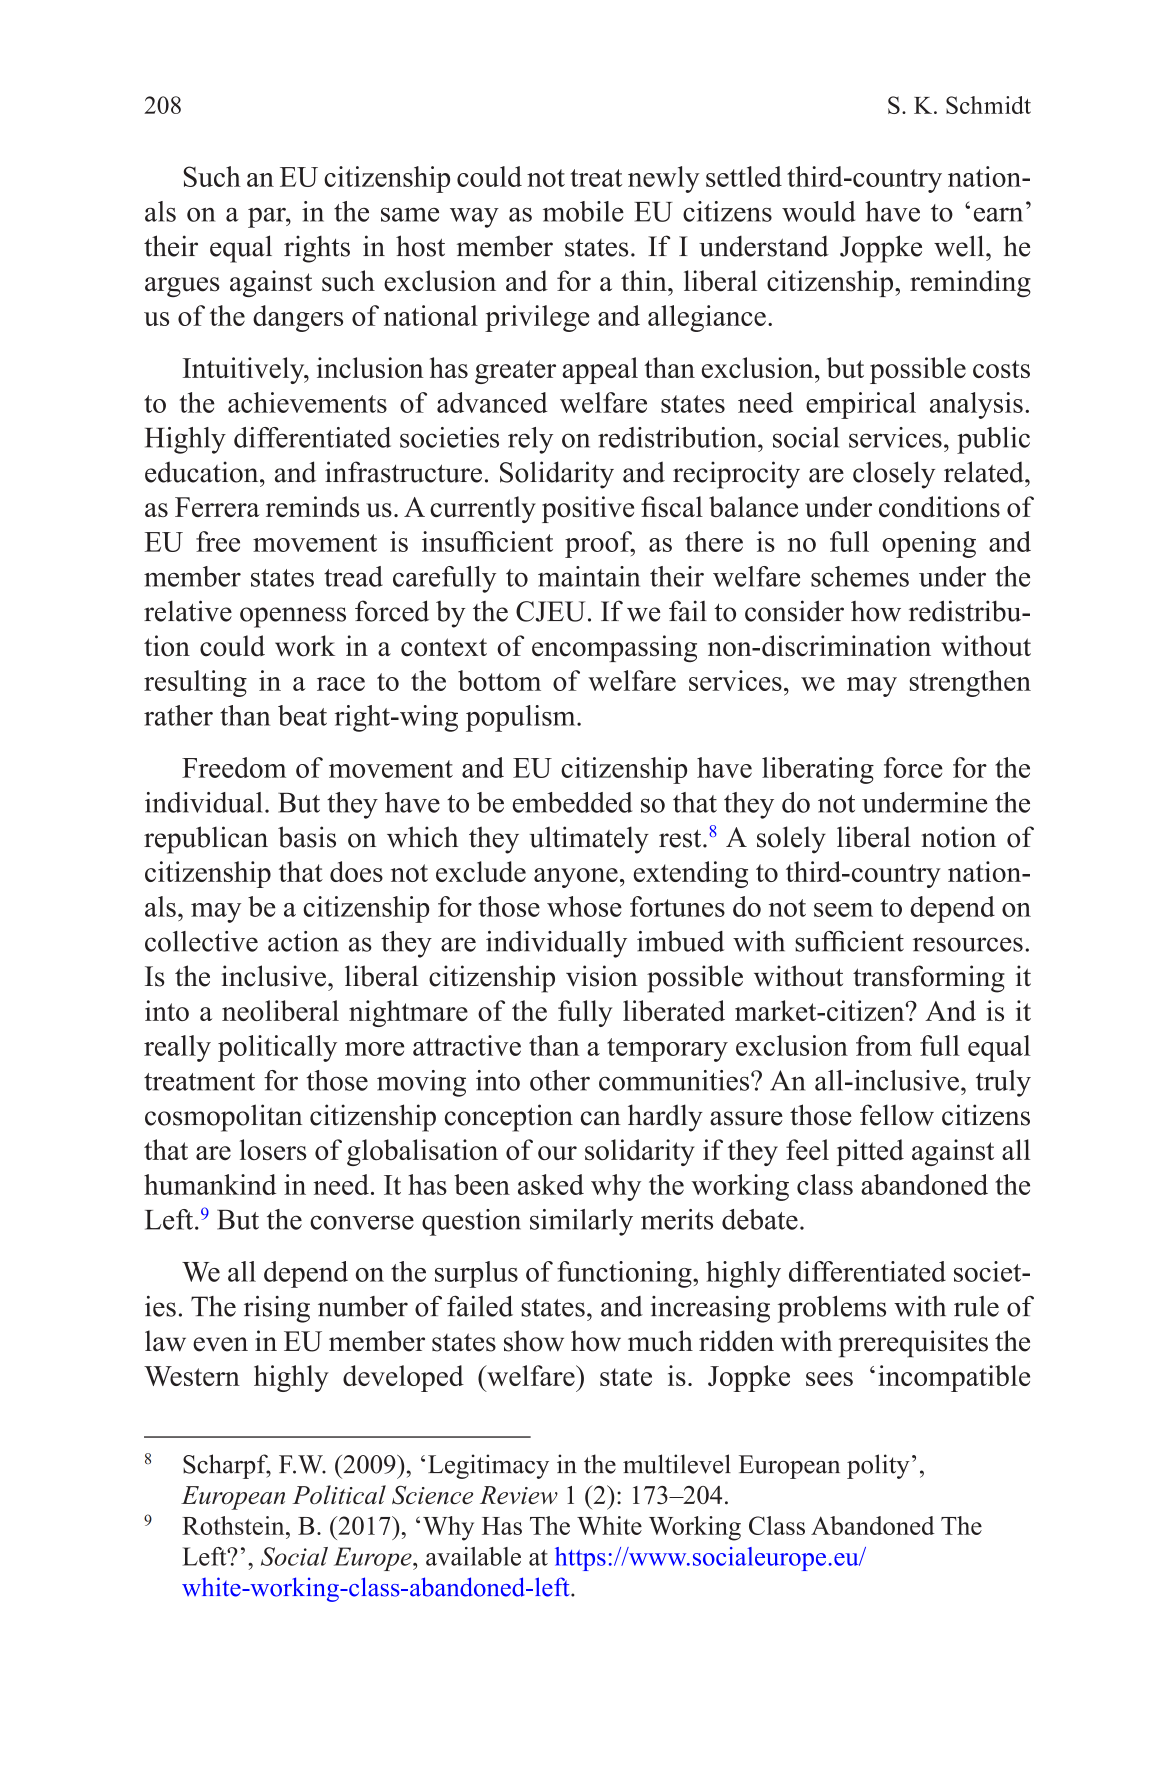 This screenshot has width=1175, height=1781. What do you see at coordinates (410, 215) in the screenshot?
I see `same` at bounding box center [410, 215].
